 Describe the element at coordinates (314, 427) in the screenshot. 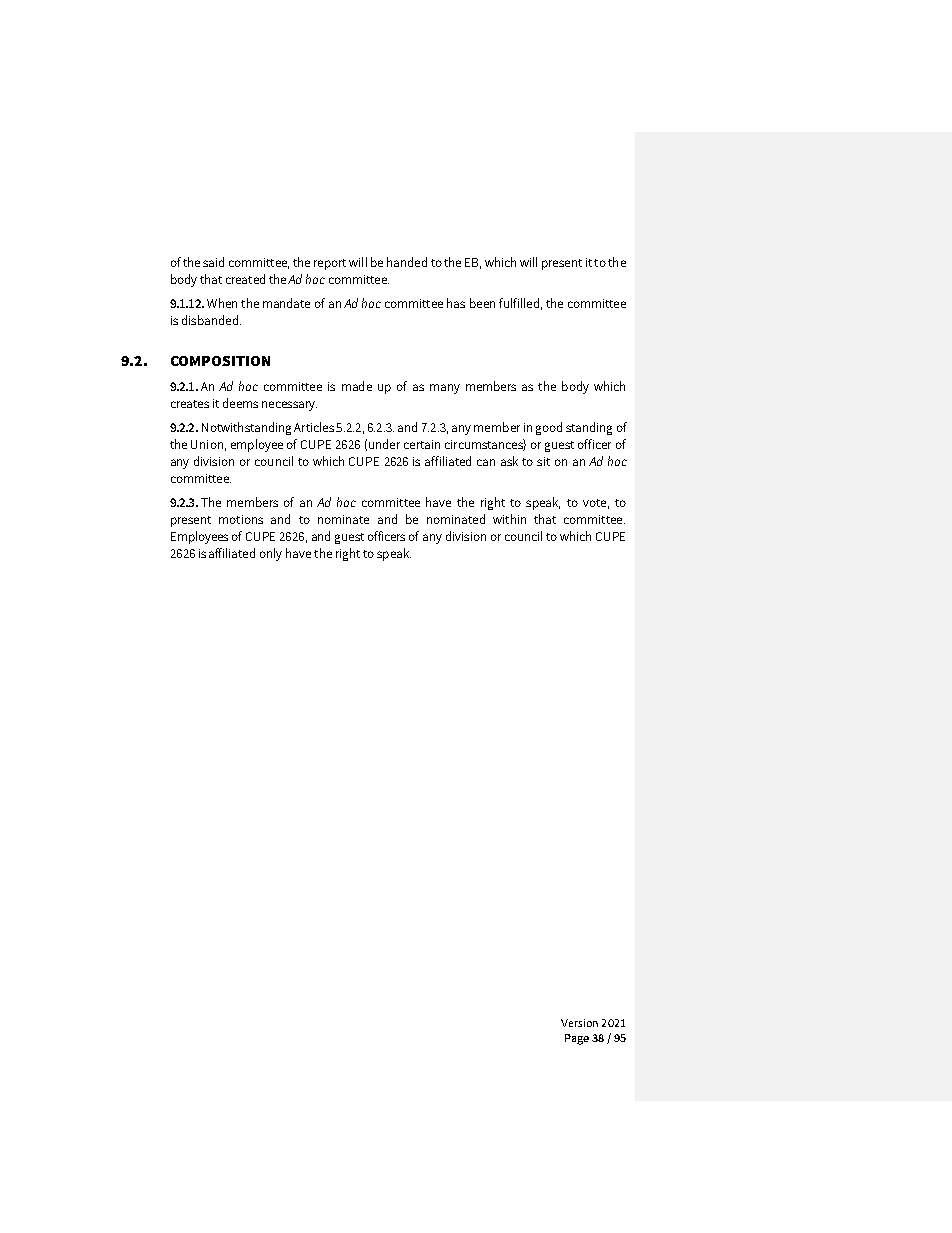

I see `Articles` at that location.
